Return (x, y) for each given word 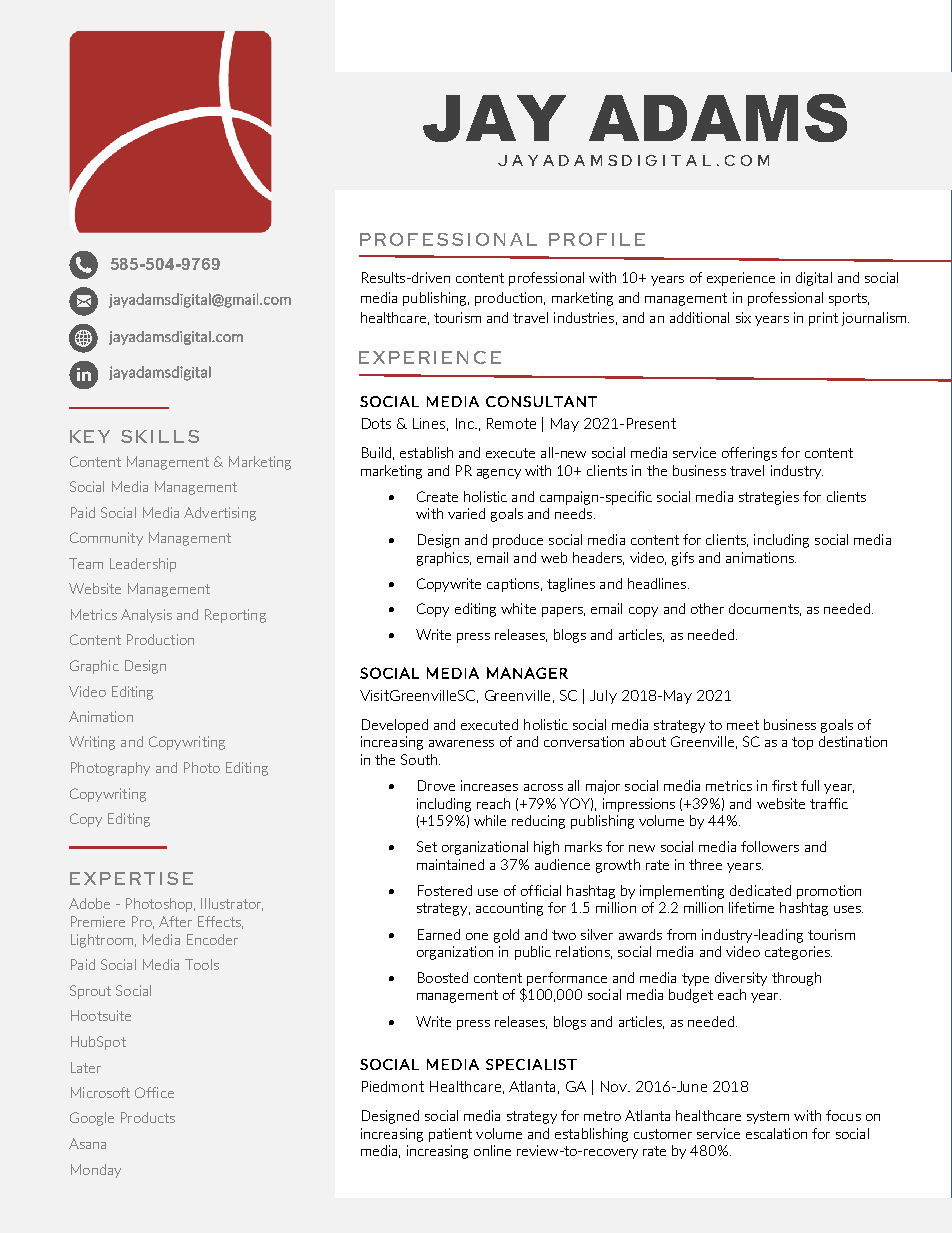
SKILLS (160, 436)
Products (148, 1117)
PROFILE (597, 239)
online (492, 1150)
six (743, 317)
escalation (776, 1133)
